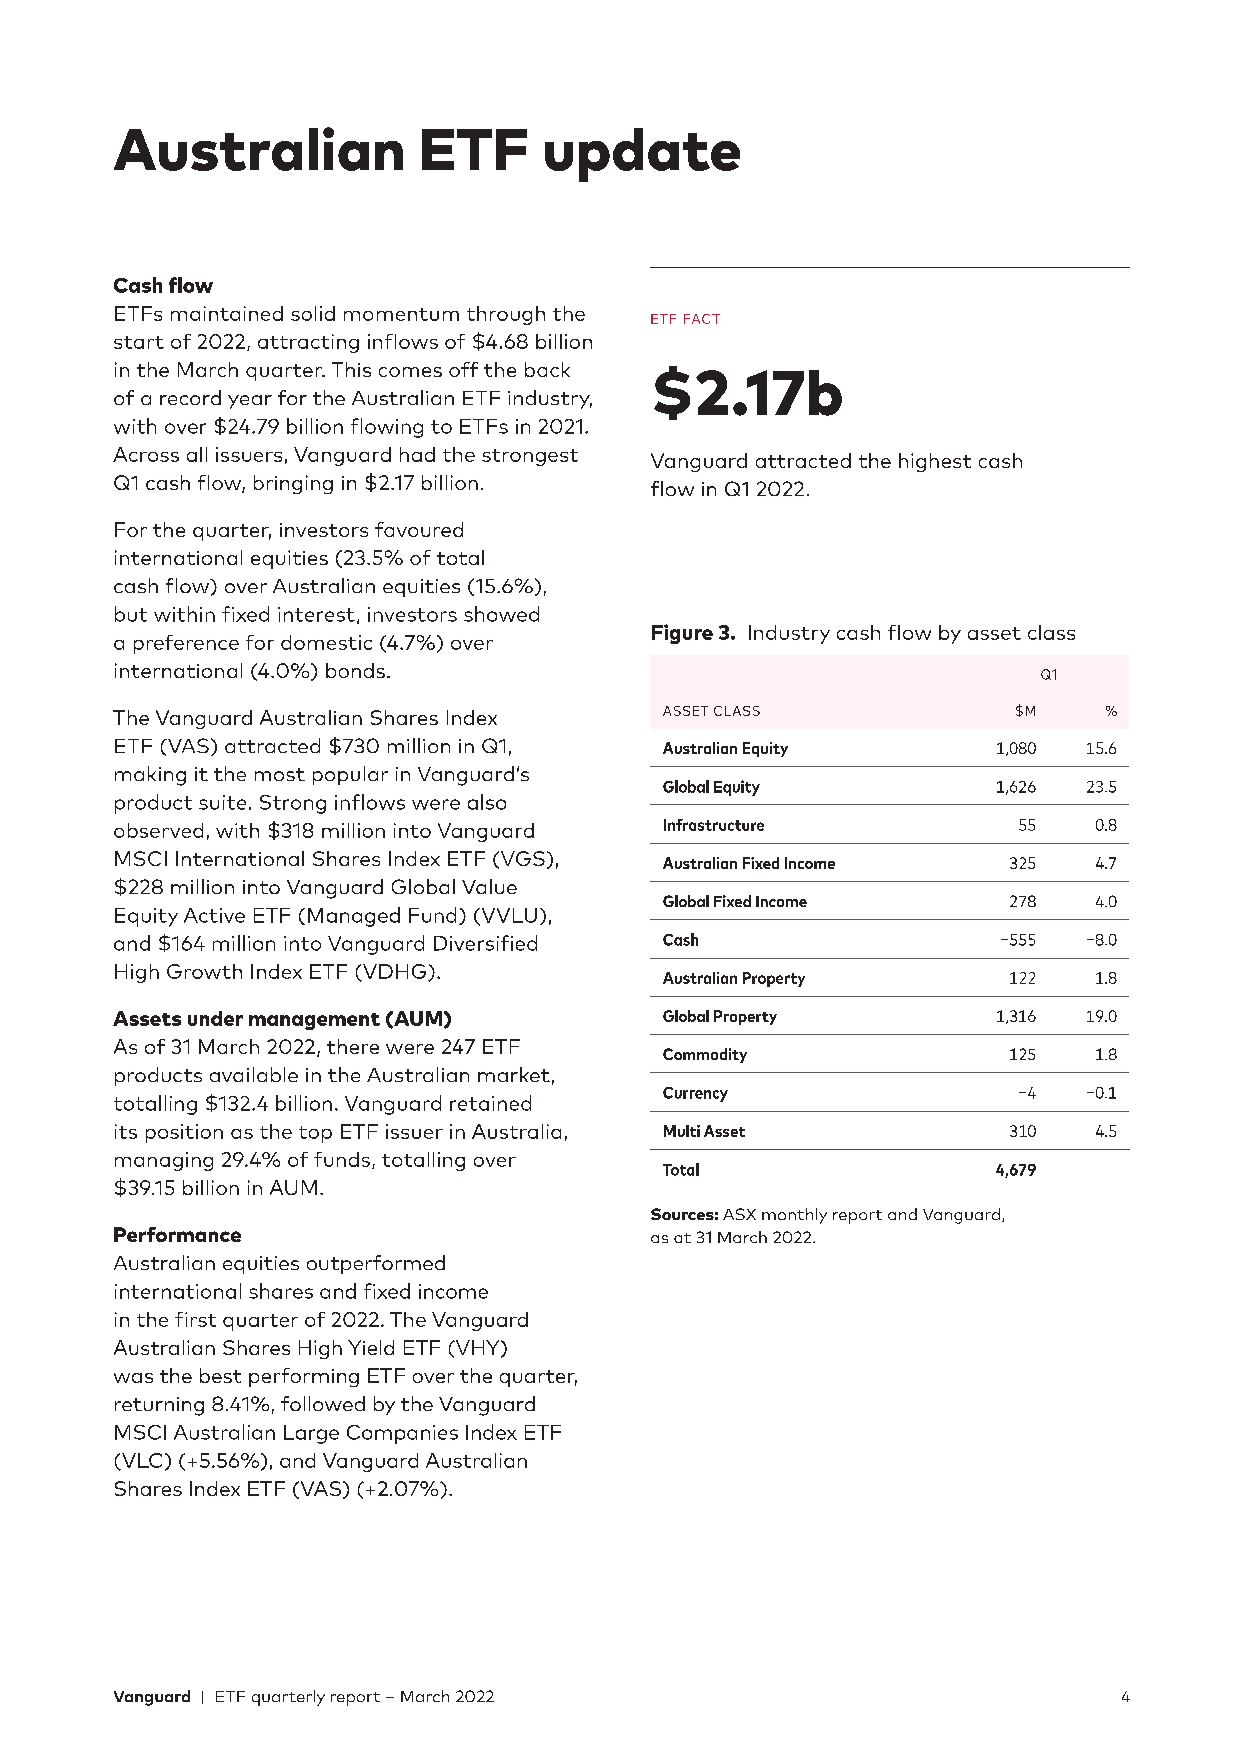 The height and width of the screenshot is (1759, 1244). What do you see at coordinates (501, 614) in the screenshot?
I see `showed` at bounding box center [501, 614].
